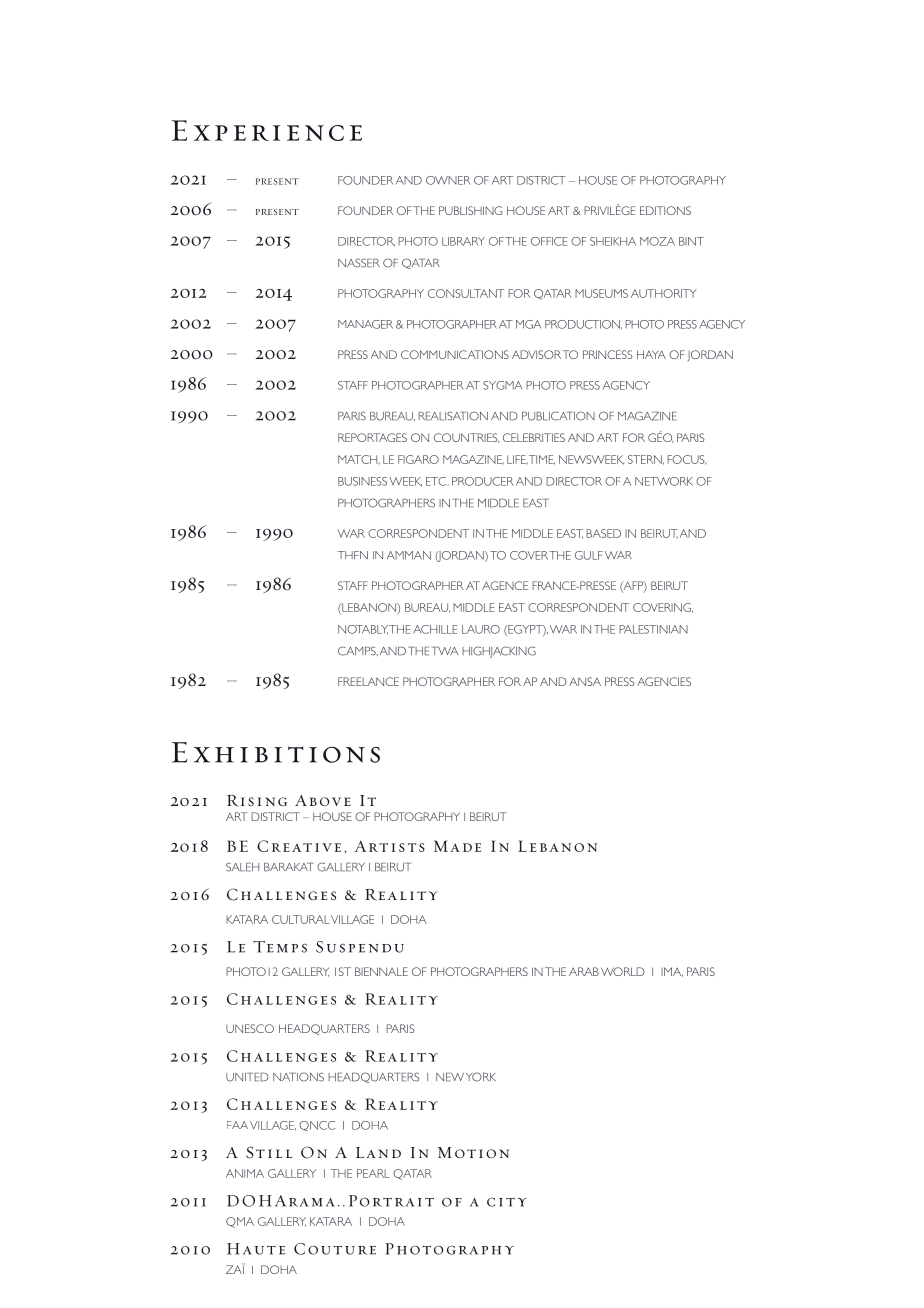  I want to click on Experience, so click(267, 130).
